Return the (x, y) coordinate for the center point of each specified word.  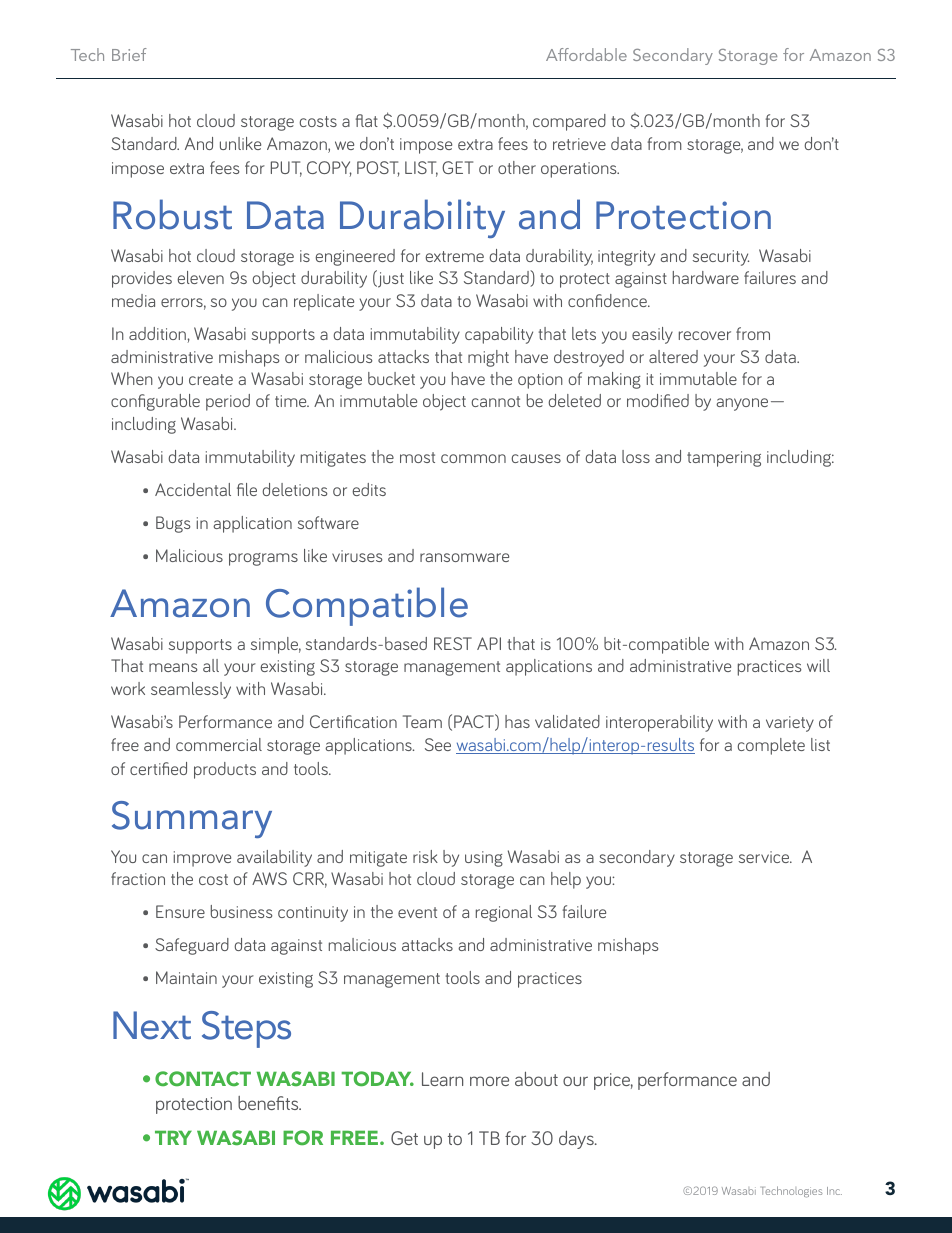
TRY (173, 1138)
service (765, 857)
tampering (724, 459)
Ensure (180, 911)
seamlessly (191, 690)
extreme (454, 256)
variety (790, 724)
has (517, 721)
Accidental (193, 489)
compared (569, 122)
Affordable (586, 54)
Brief (129, 54)
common (473, 458)
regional (504, 913)
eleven (200, 277)
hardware (706, 277)
